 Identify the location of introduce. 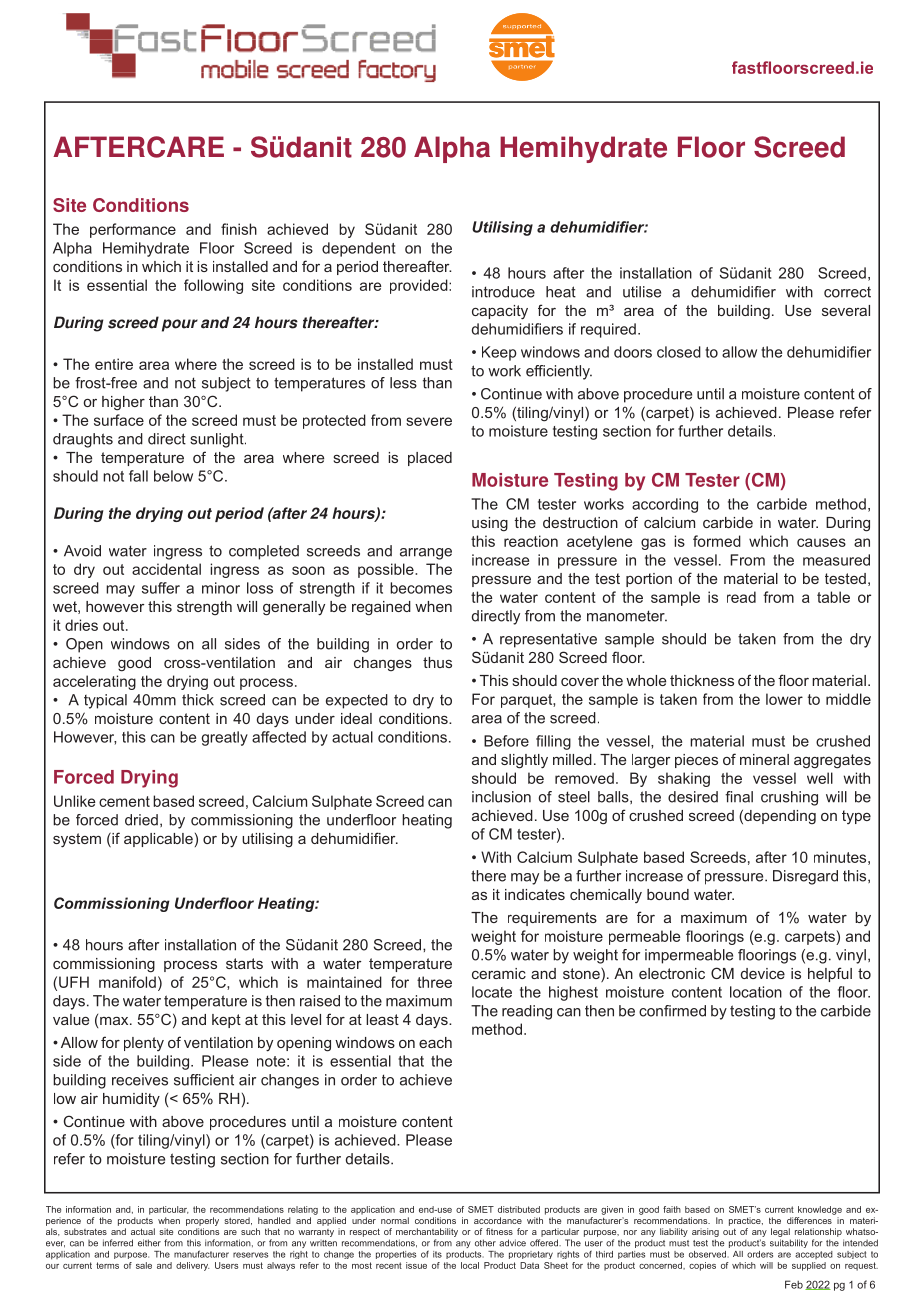
(503, 292).
